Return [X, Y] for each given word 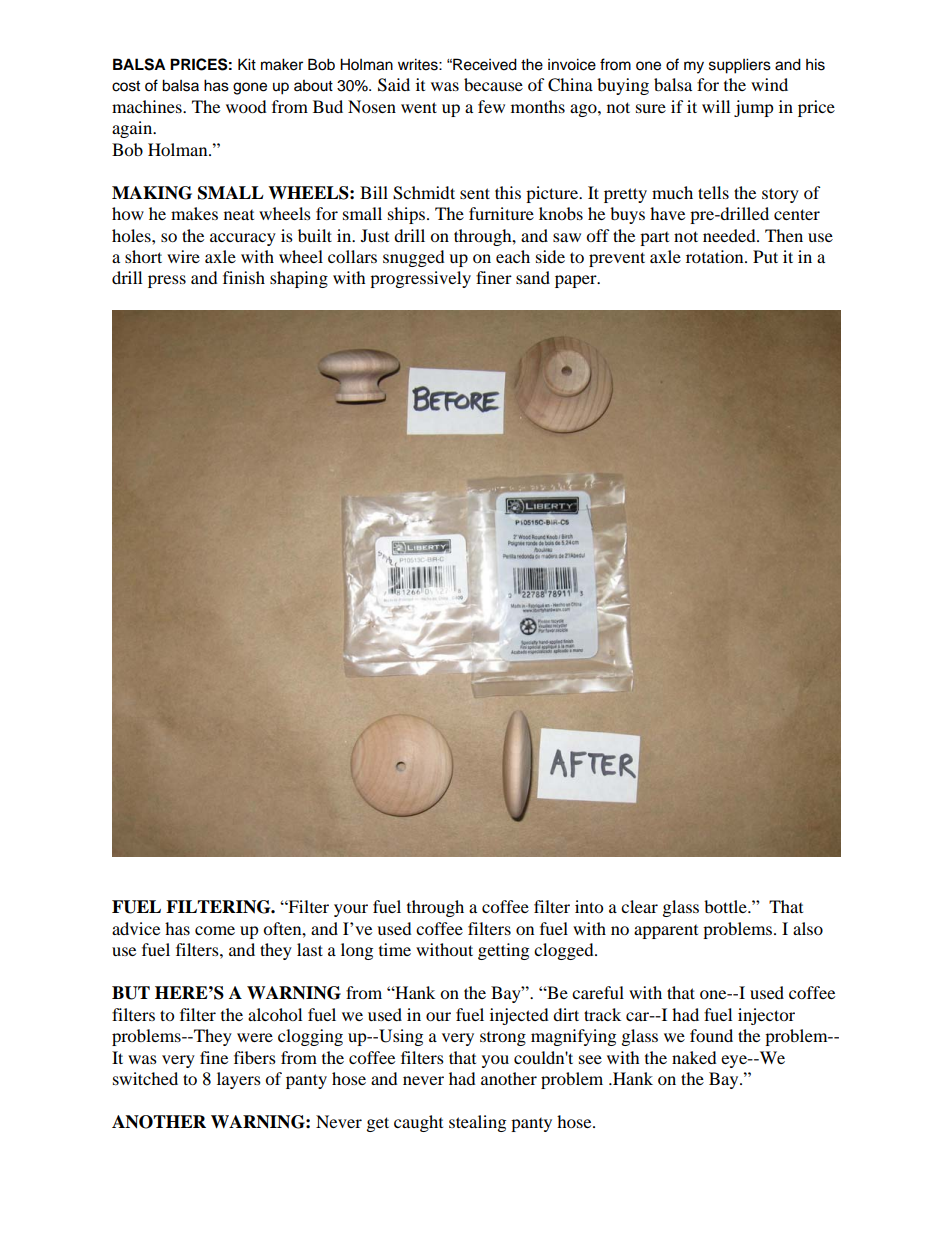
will [716, 106]
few [491, 106]
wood [246, 106]
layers [239, 1080]
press [167, 281]
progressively [420, 279]
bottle [726, 906]
